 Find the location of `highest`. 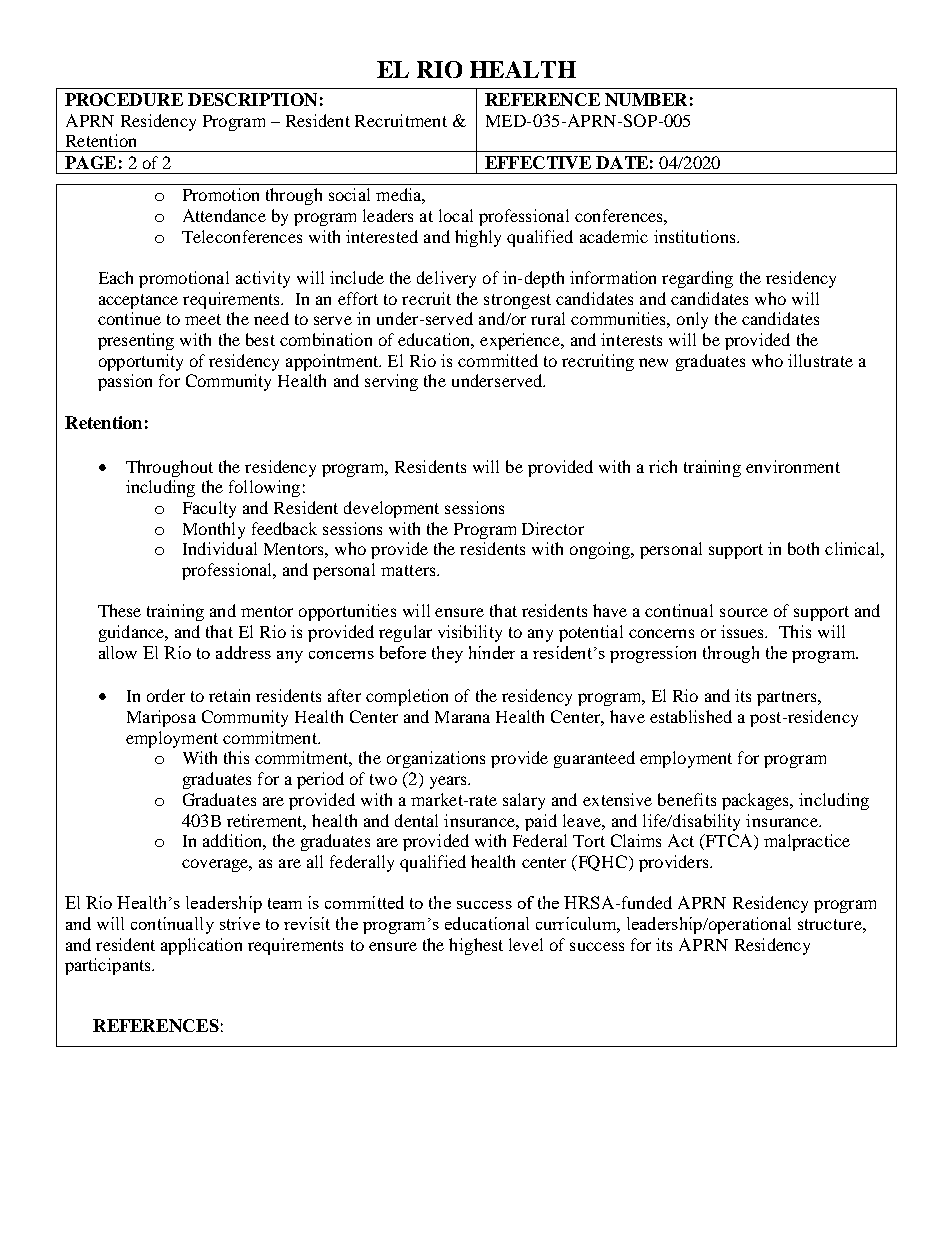

highest is located at coordinates (476, 946).
